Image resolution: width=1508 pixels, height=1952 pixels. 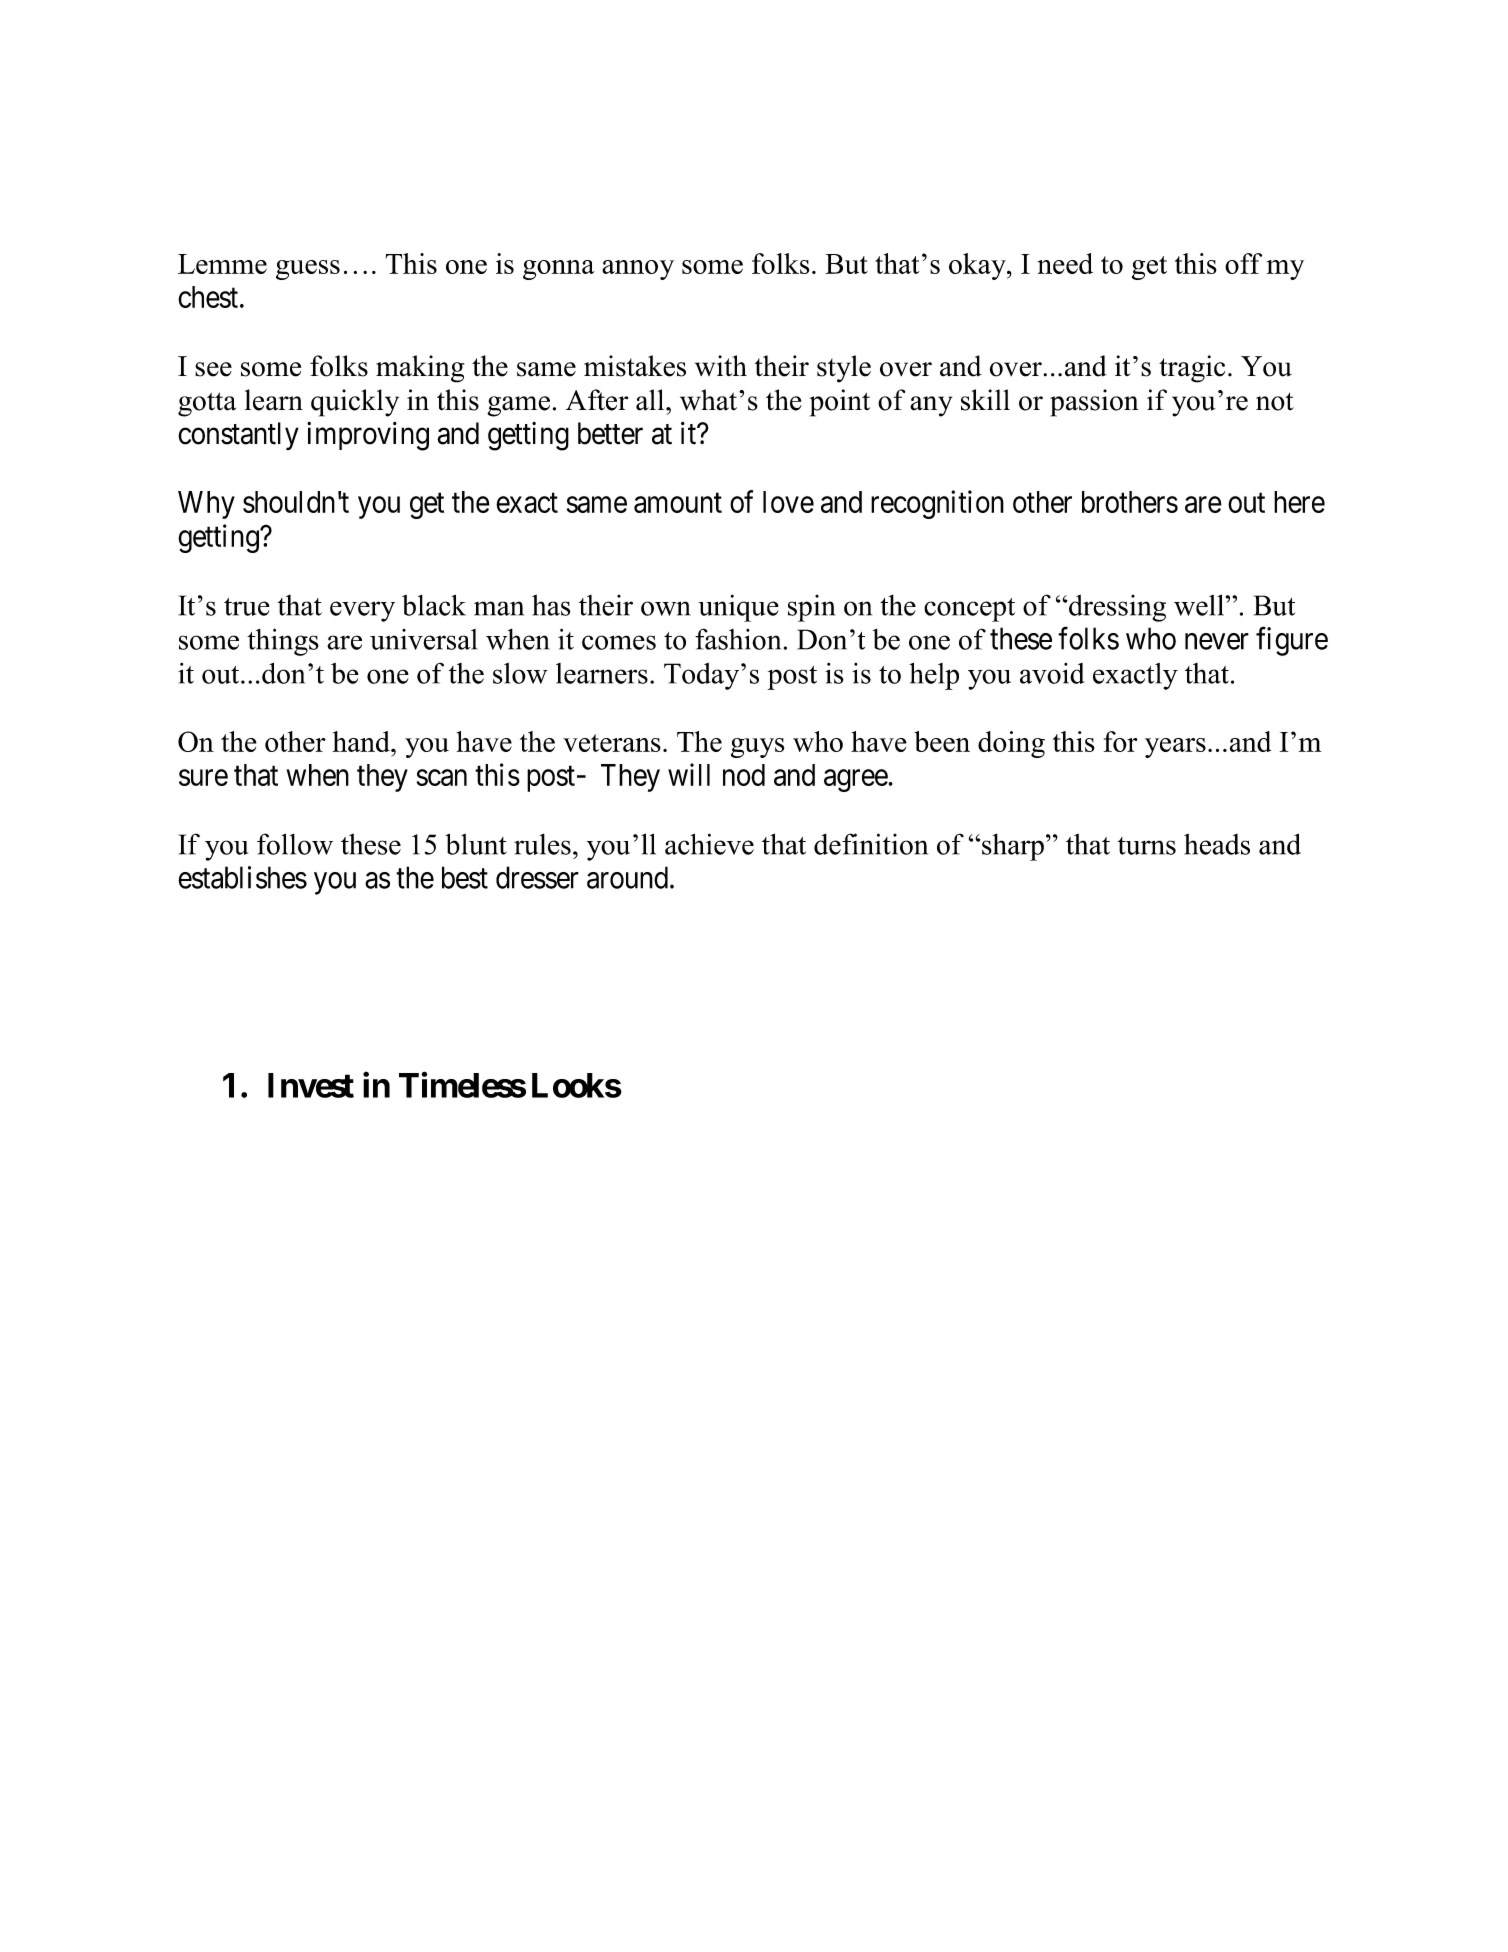 What do you see at coordinates (311, 1085) in the screenshot?
I see `Invest` at bounding box center [311, 1085].
